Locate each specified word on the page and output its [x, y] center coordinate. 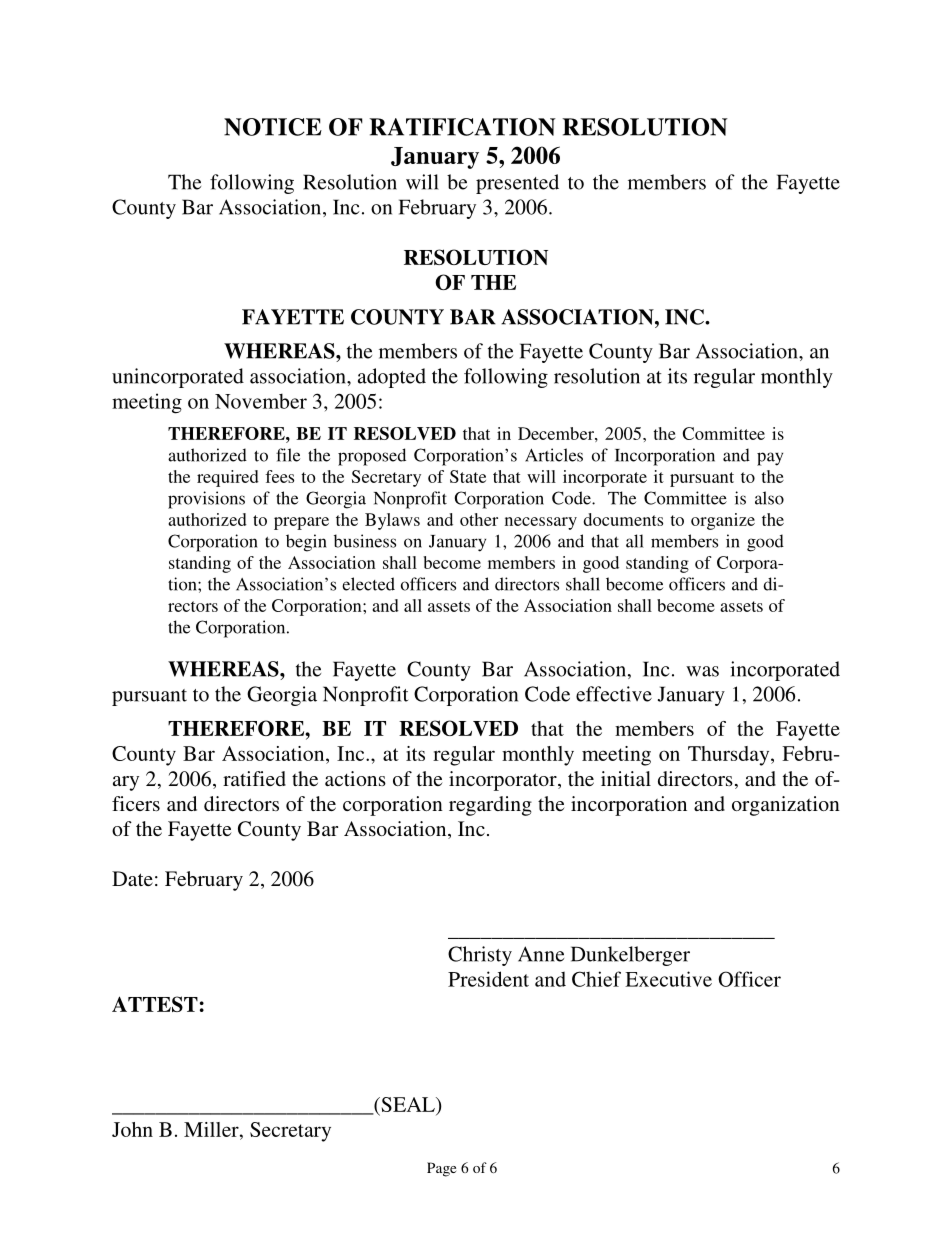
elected [368, 584]
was [702, 671]
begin [306, 543]
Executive [668, 979]
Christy [480, 956]
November [261, 401]
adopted [392, 378]
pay [770, 459]
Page [441, 1169]
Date [132, 878]
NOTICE [273, 127]
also [769, 498]
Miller [212, 1129]
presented [517, 184]
